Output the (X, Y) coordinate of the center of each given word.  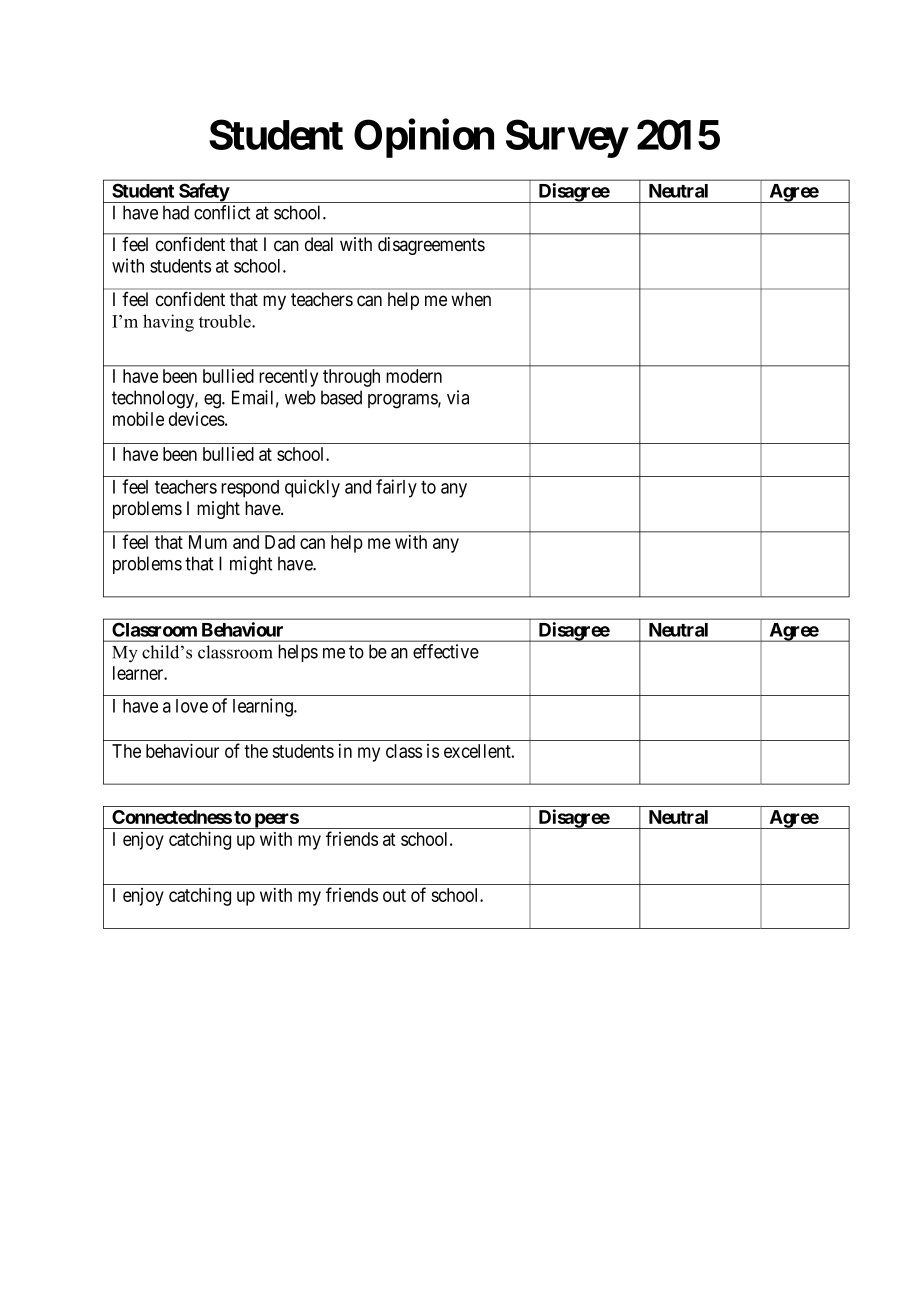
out (394, 895)
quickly (312, 488)
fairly (396, 488)
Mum (208, 542)
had (176, 212)
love (192, 706)
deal (319, 244)
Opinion (424, 138)
